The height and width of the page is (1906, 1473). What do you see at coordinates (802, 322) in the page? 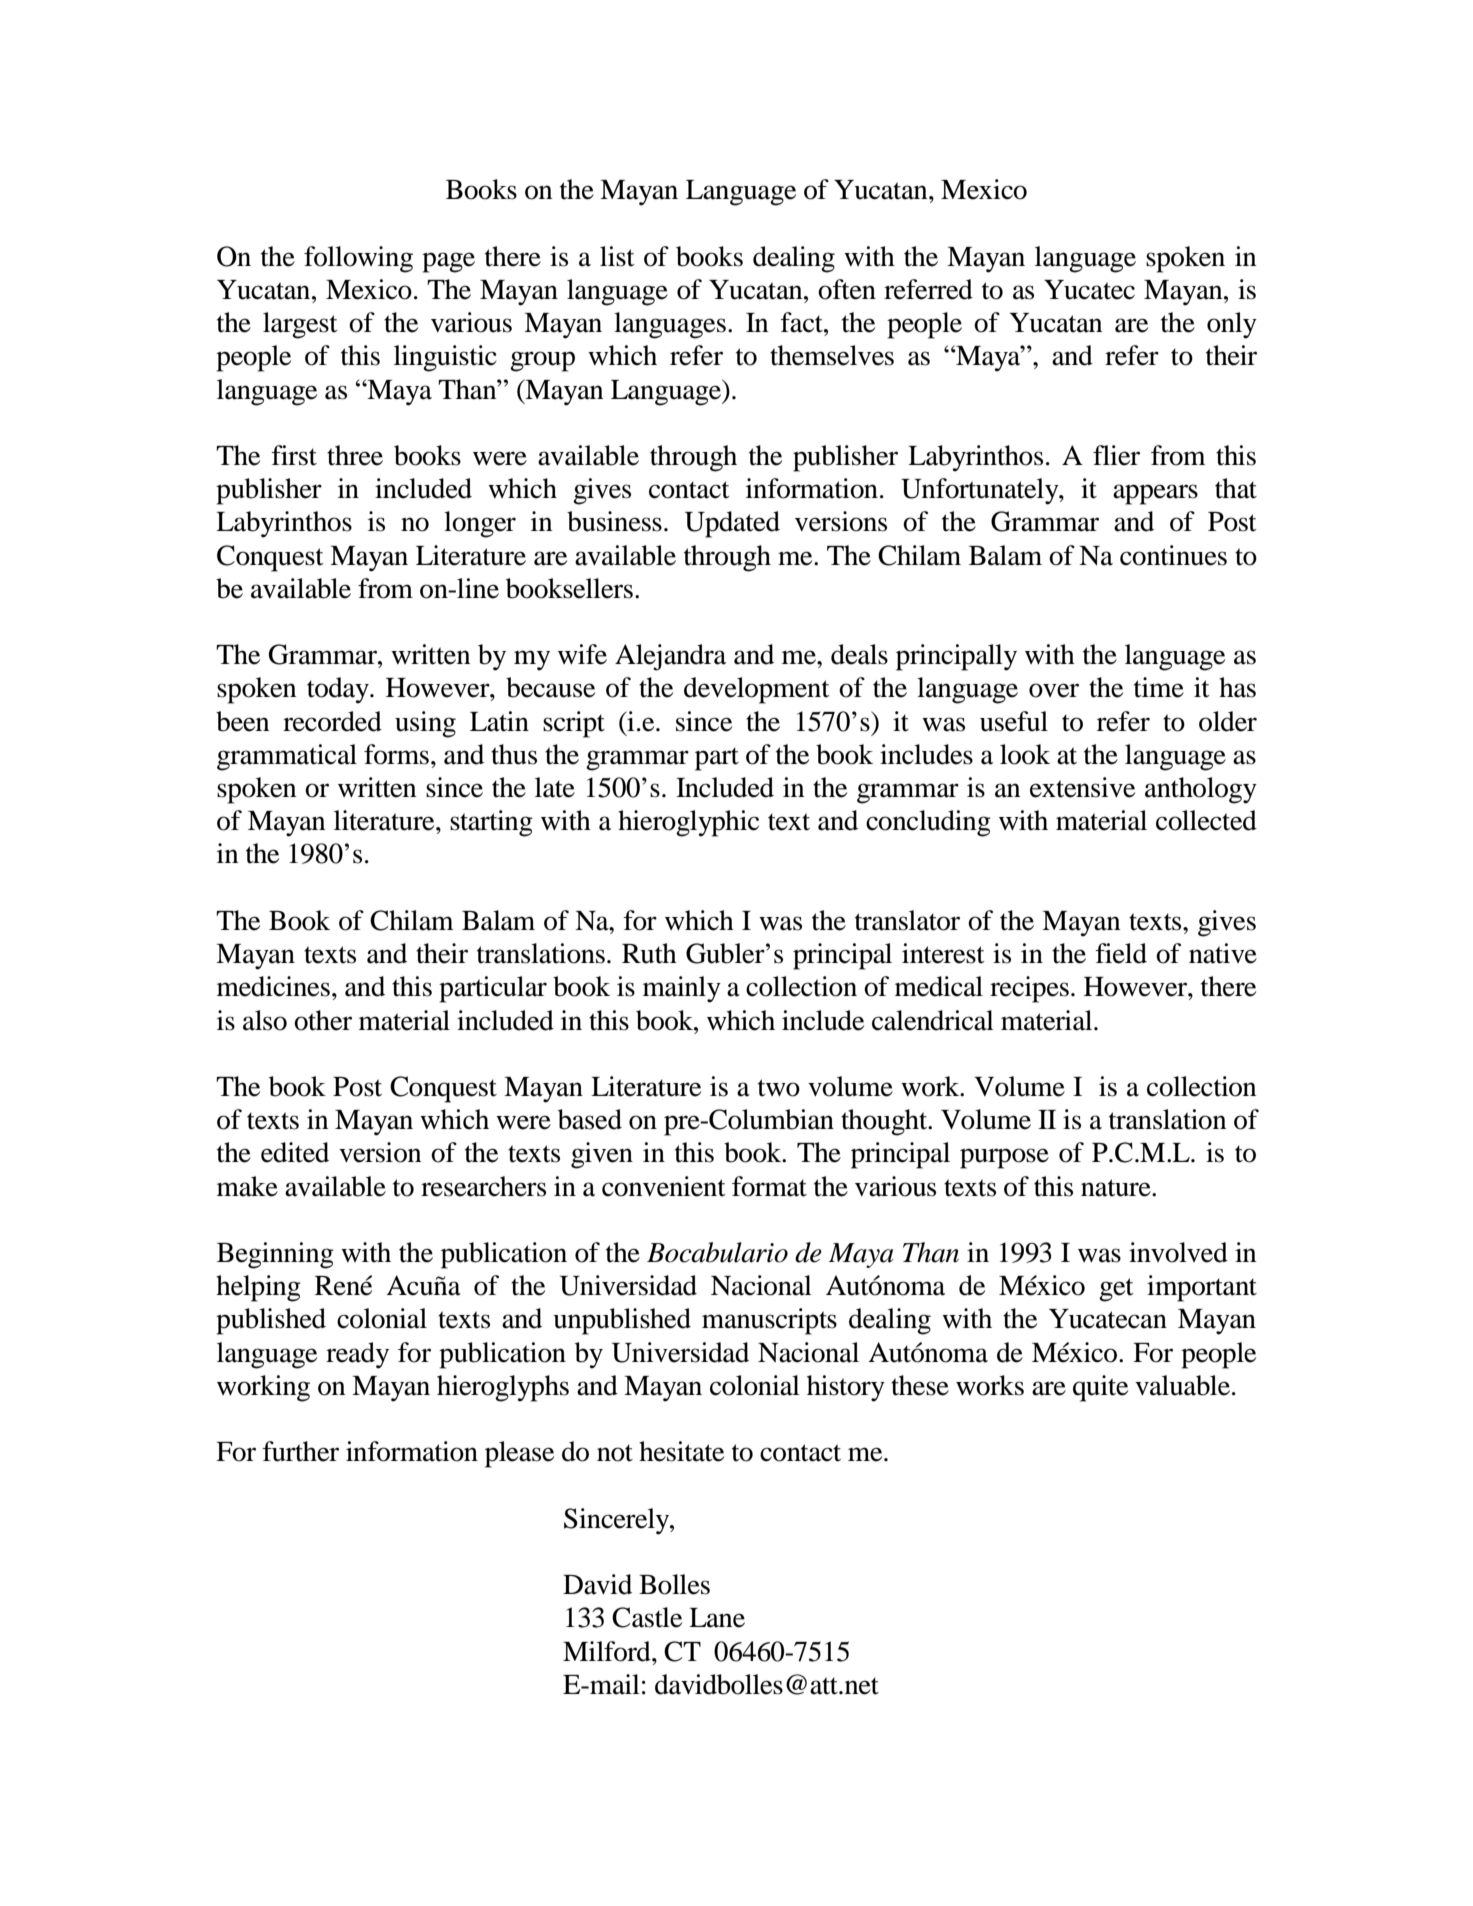
I see `fact` at bounding box center [802, 322].
